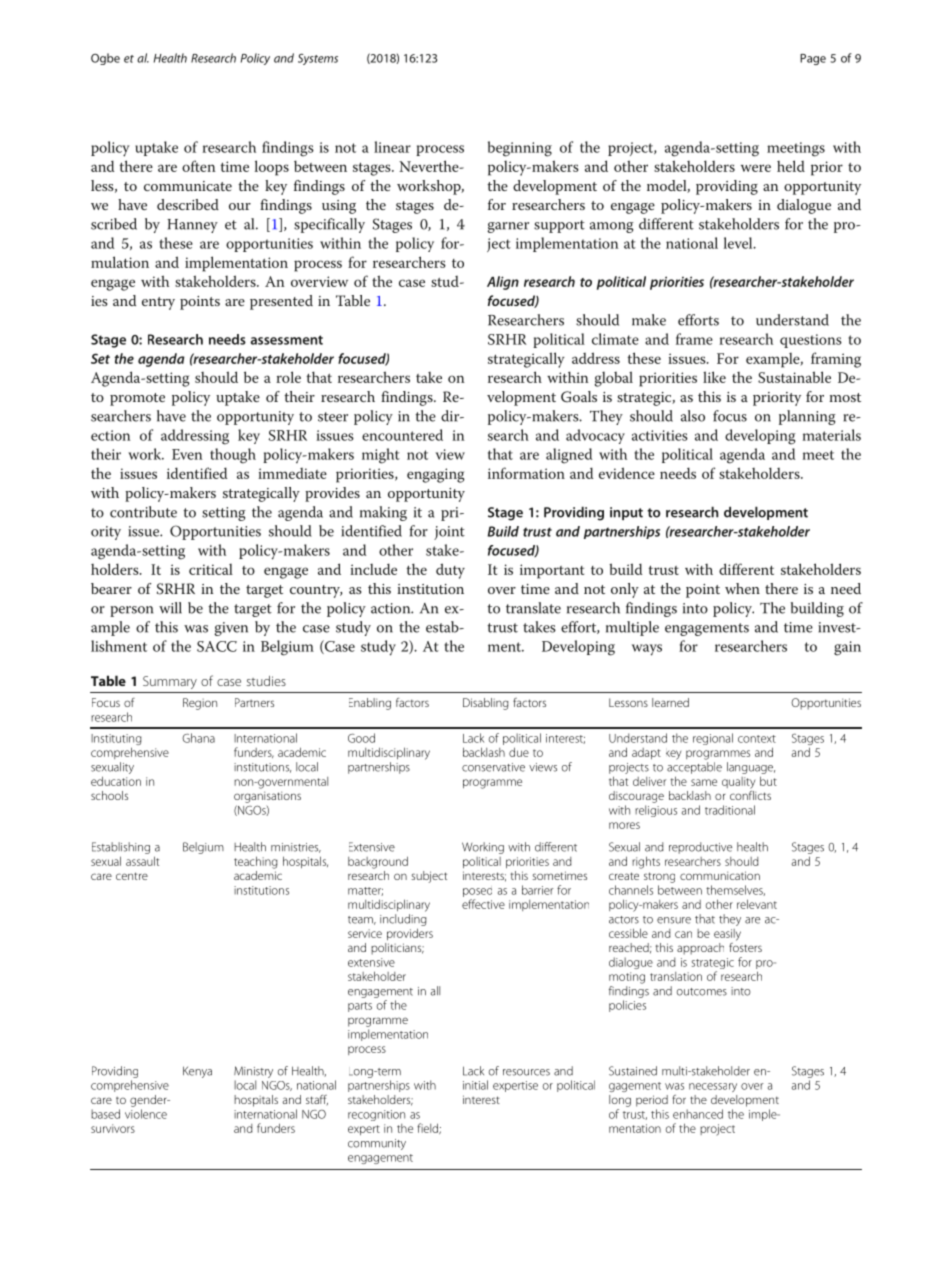 The height and width of the document is (1265, 952). I want to click on when, so click(742, 588).
